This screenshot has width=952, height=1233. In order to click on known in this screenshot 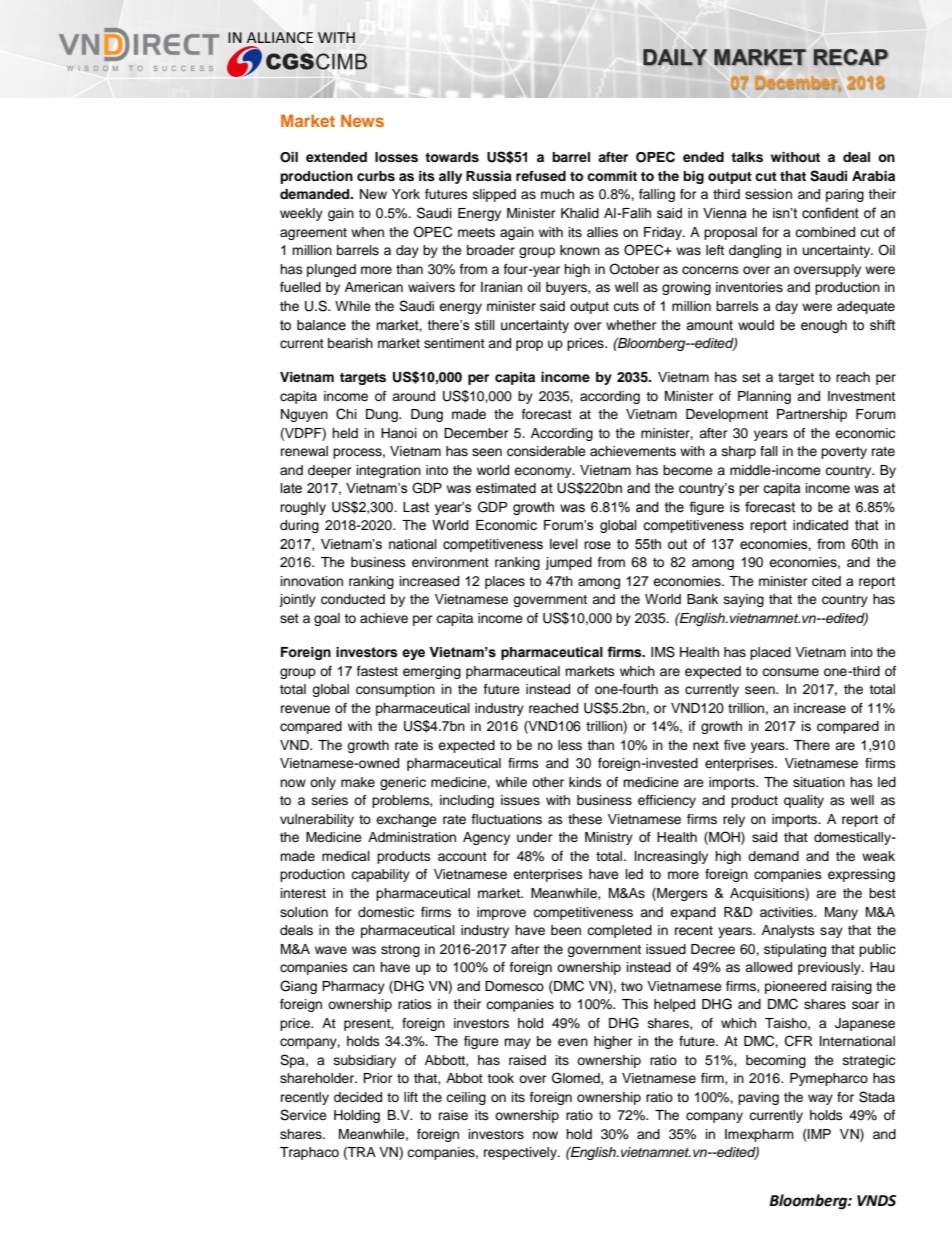, I will do `click(580, 250)`.
